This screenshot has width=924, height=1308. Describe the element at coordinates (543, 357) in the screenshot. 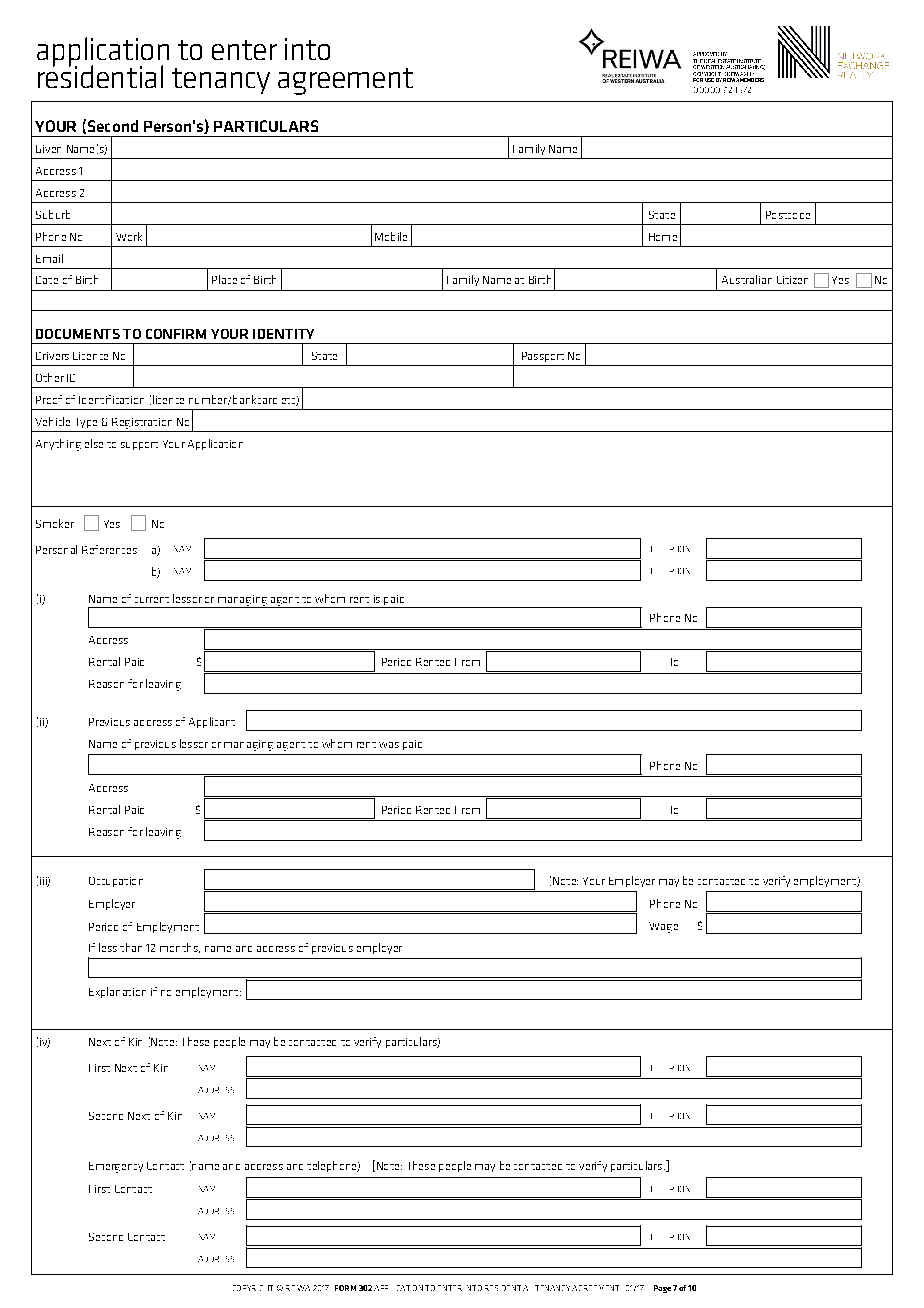

I see `Passport` at that location.
